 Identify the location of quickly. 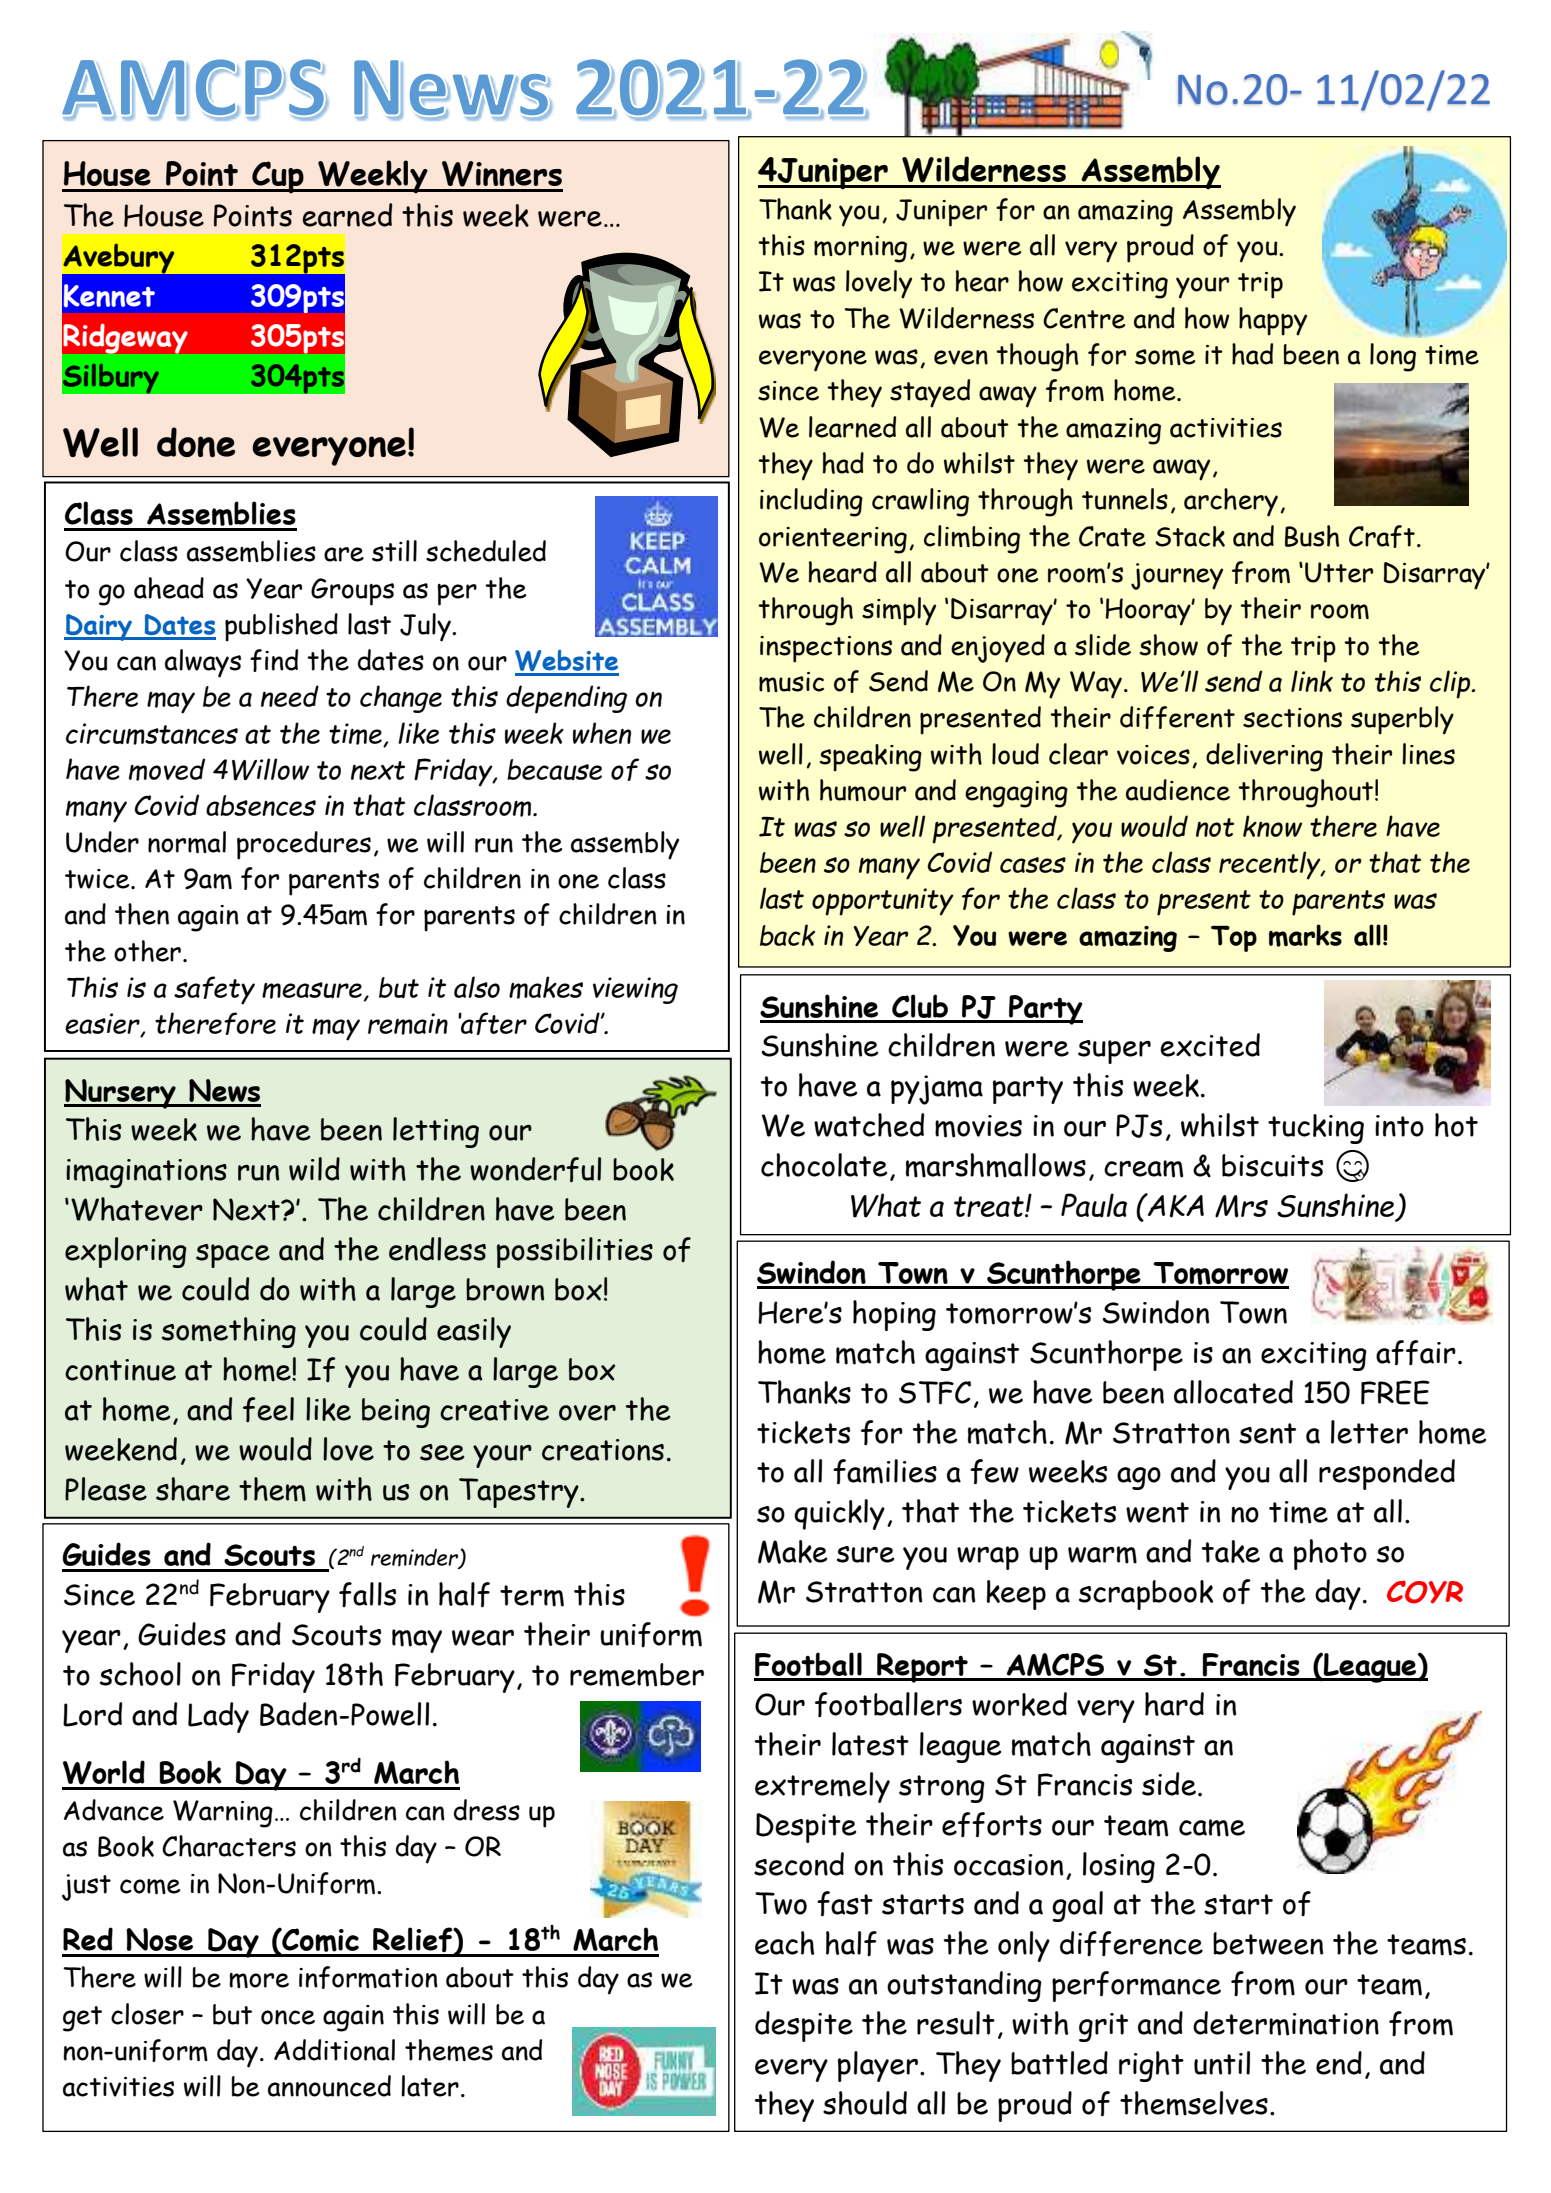
(839, 1514).
